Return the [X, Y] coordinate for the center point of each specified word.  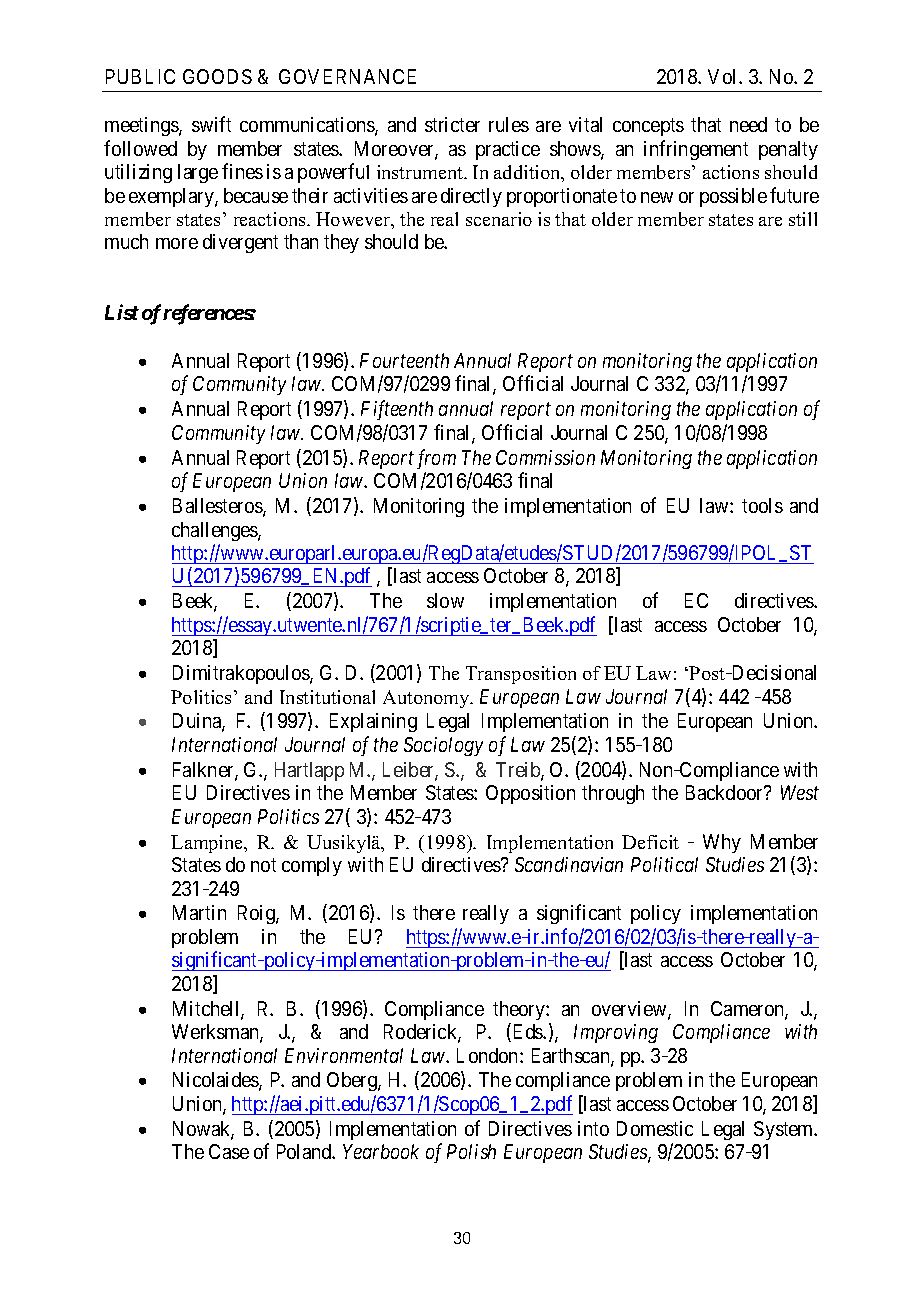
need [748, 124]
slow [445, 600]
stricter [452, 124]
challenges [215, 531]
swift [211, 124]
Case [229, 1151]
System [785, 1130]
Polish [471, 1151]
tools [762, 505]
